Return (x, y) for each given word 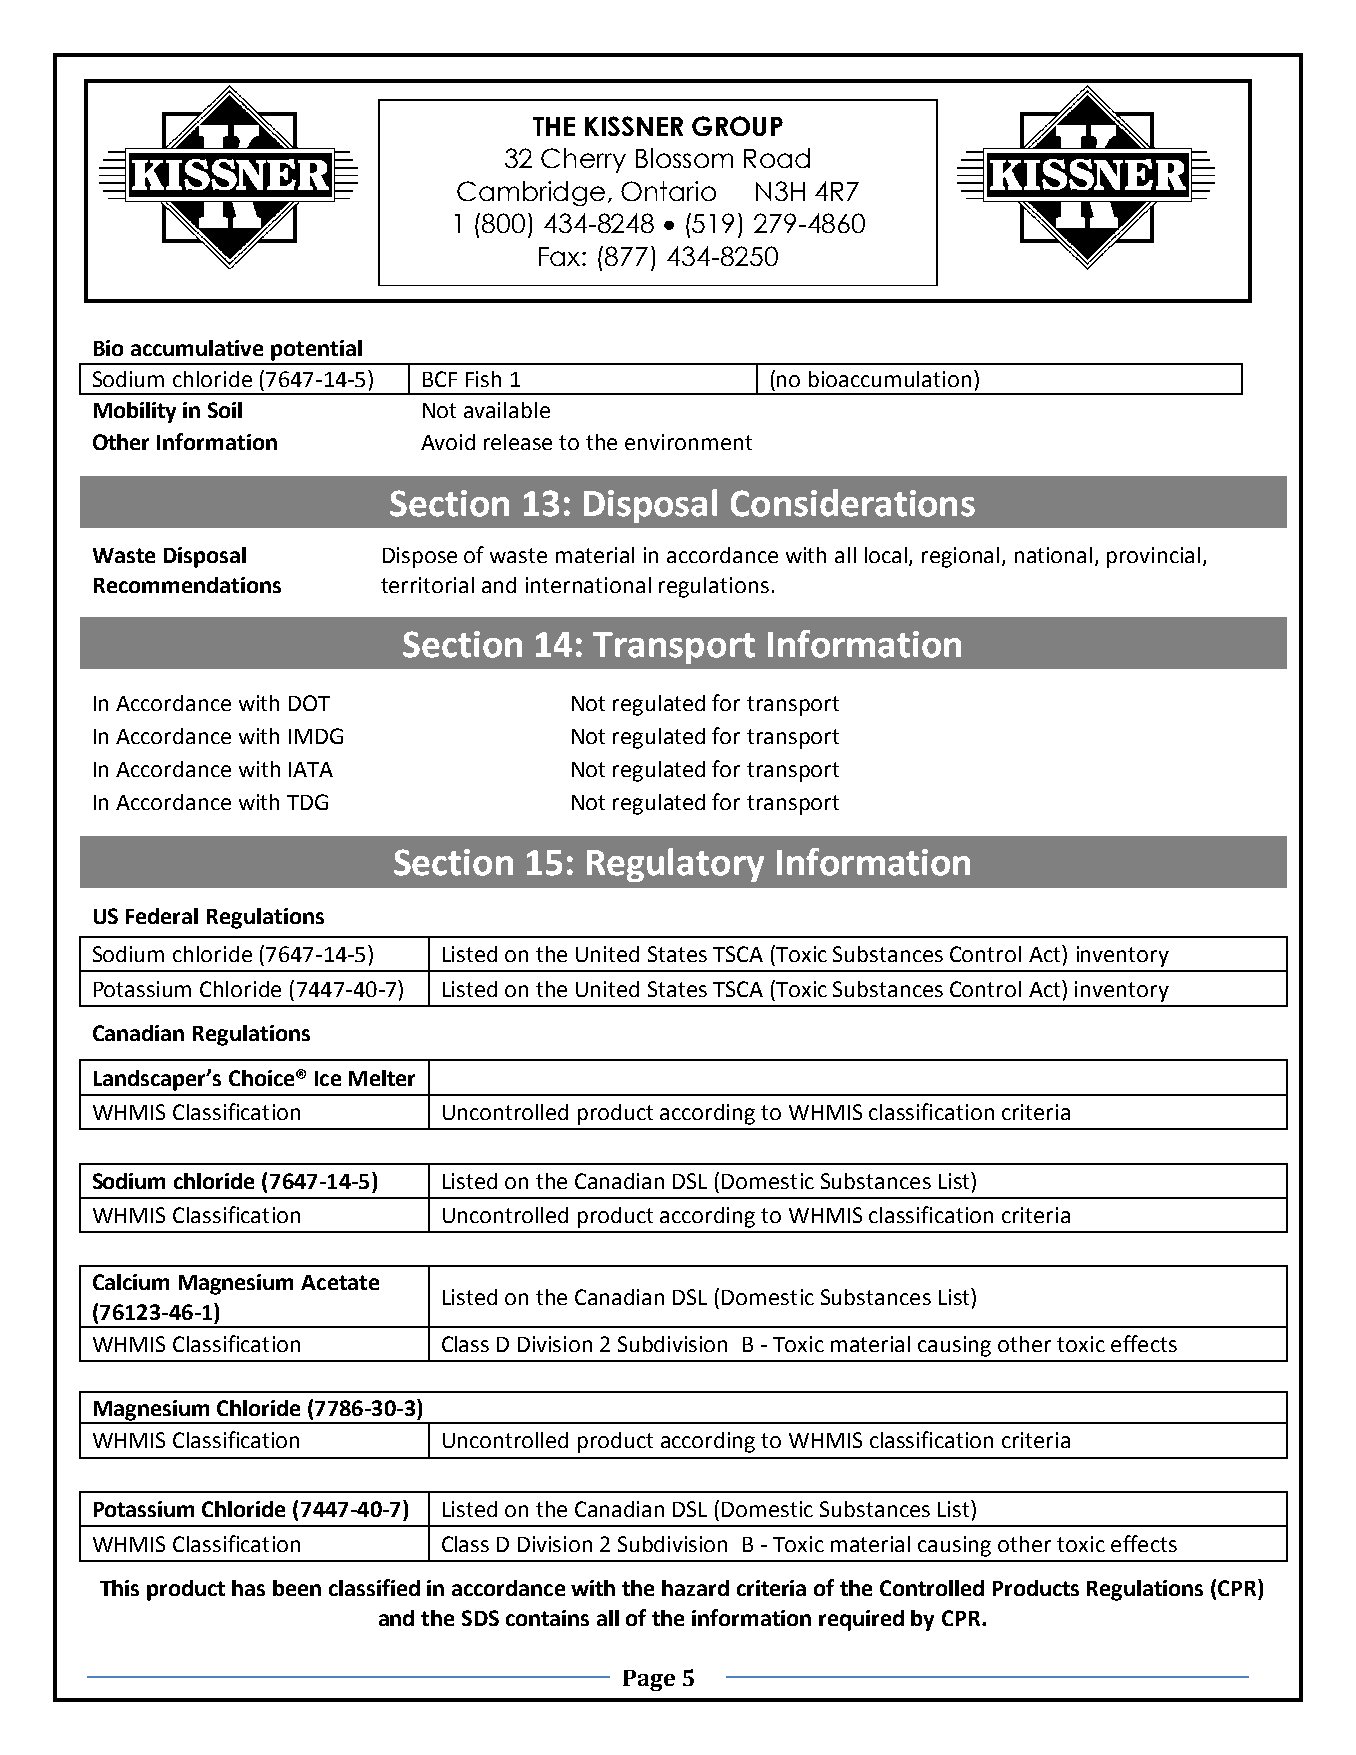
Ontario (668, 191)
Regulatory (675, 865)
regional (960, 557)
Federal (162, 916)
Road (777, 158)
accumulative (197, 348)
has (248, 1588)
